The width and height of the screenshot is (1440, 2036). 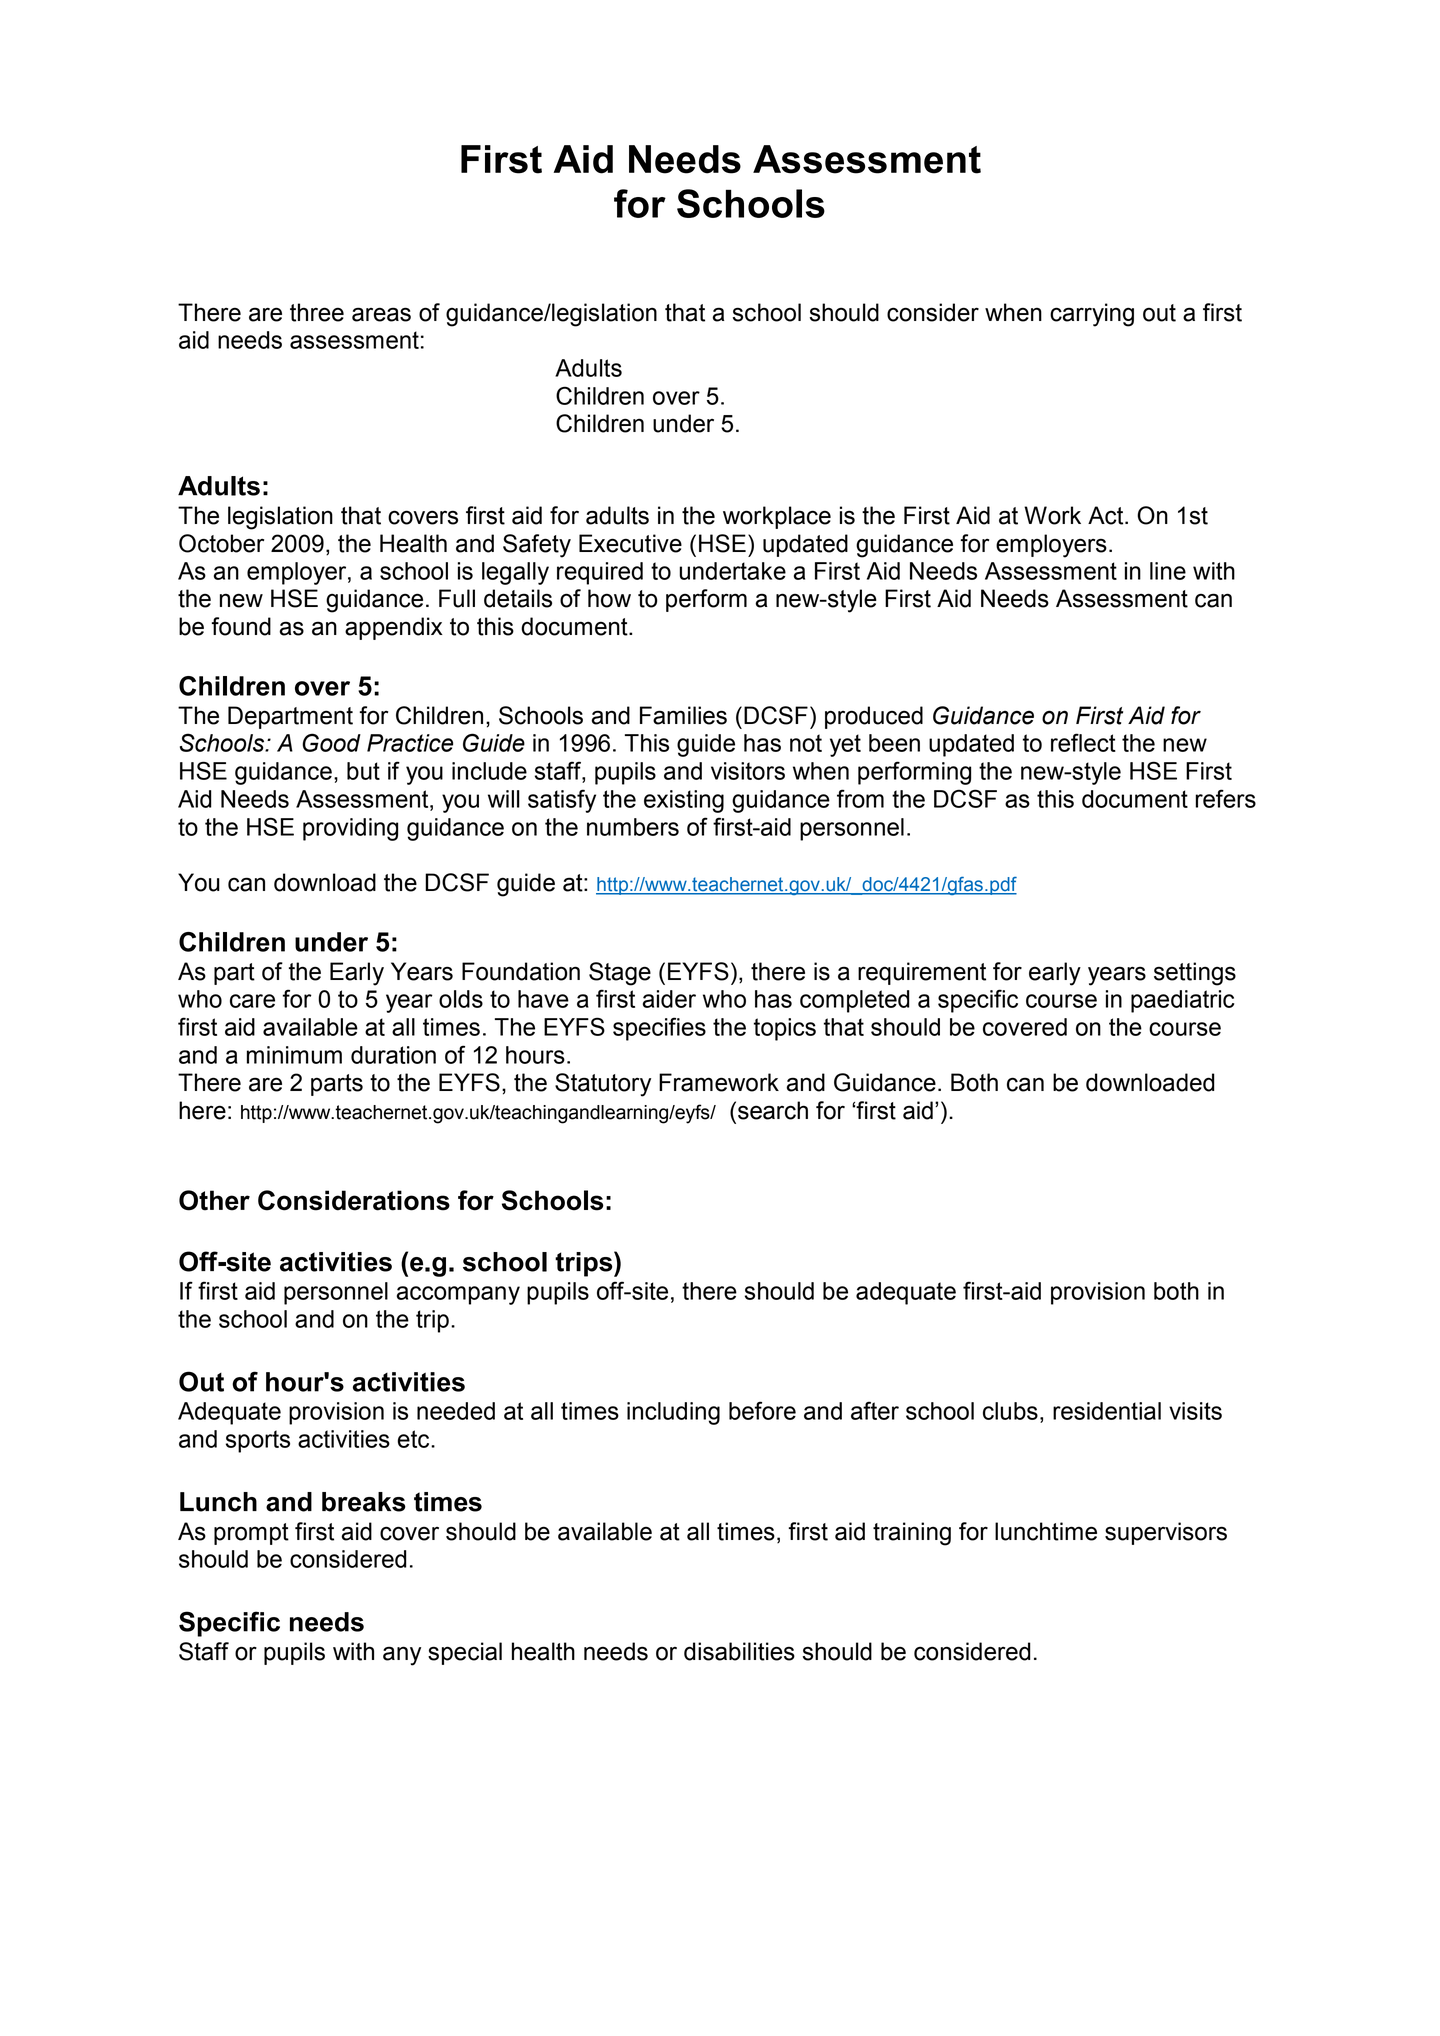 What do you see at coordinates (1182, 1001) in the screenshot?
I see `paediatric` at bounding box center [1182, 1001].
